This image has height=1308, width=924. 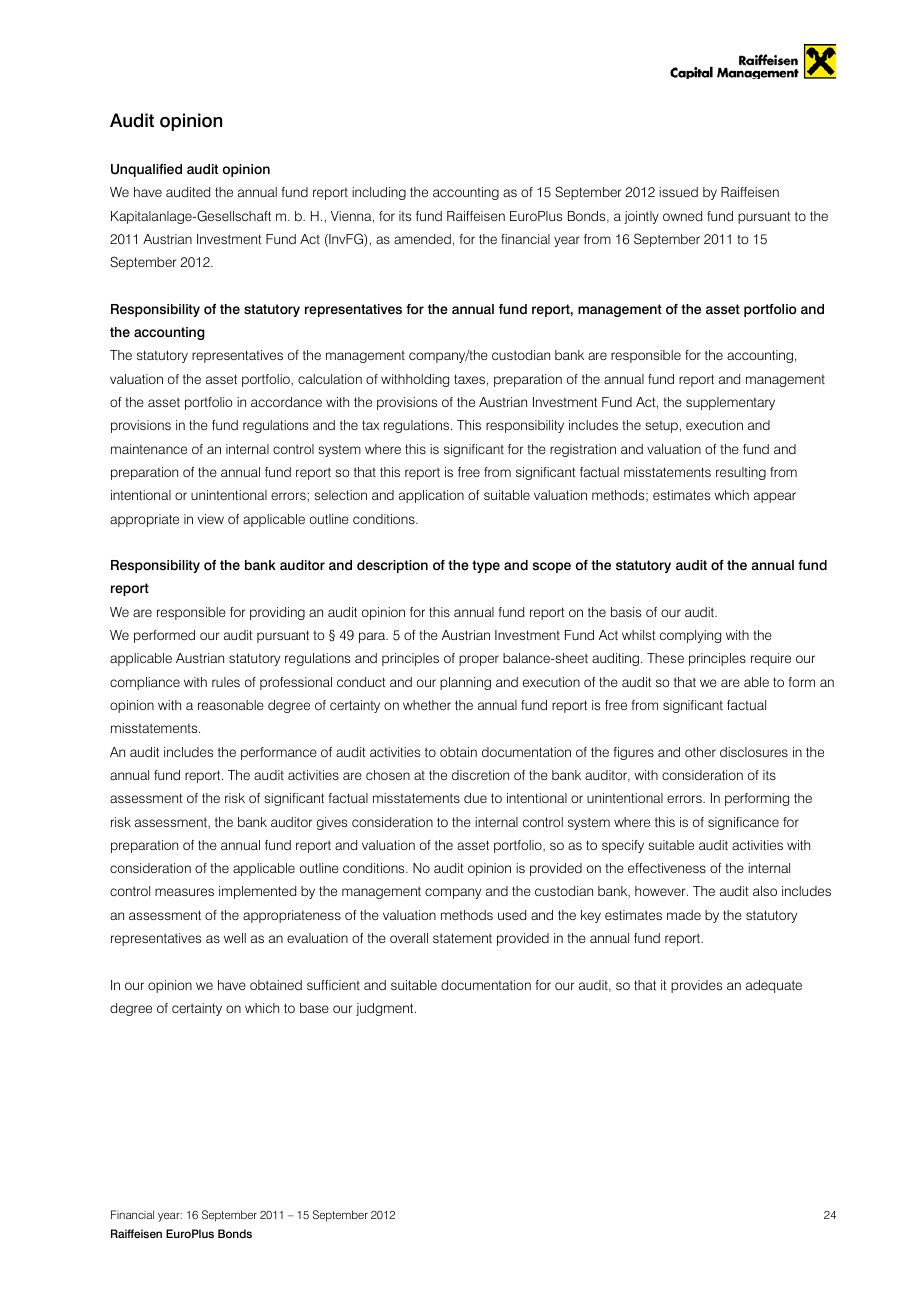 What do you see at coordinates (386, 1009) in the image?
I see `judgment` at bounding box center [386, 1009].
